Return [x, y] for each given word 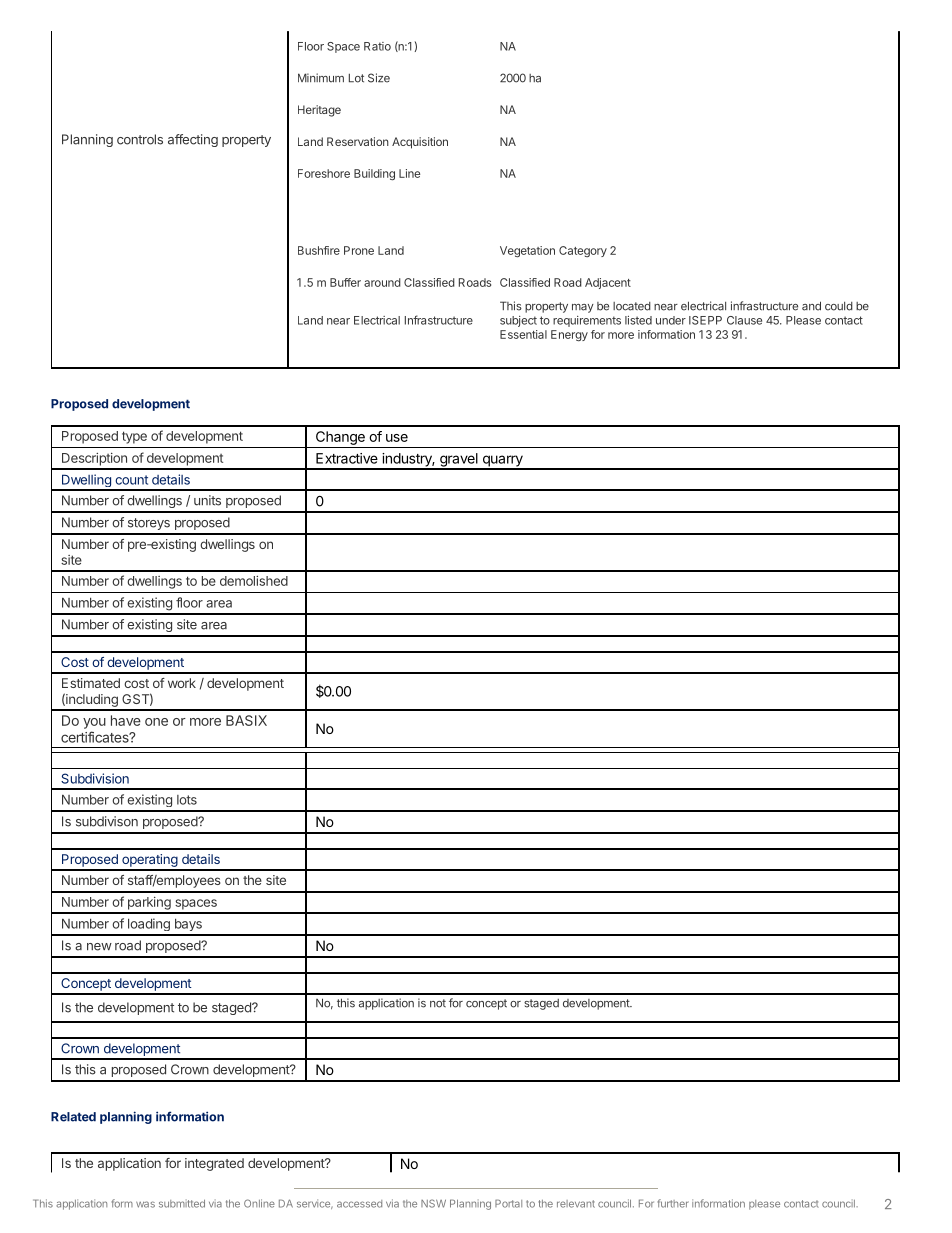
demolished [254, 581]
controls [140, 139]
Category [583, 251]
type [134, 437]
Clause [744, 320]
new [99, 947]
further [673, 1203]
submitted [182, 1203]
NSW [433, 1203]
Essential [523, 334]
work [182, 683]
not [438, 1003]
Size [379, 78]
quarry [502, 462]
